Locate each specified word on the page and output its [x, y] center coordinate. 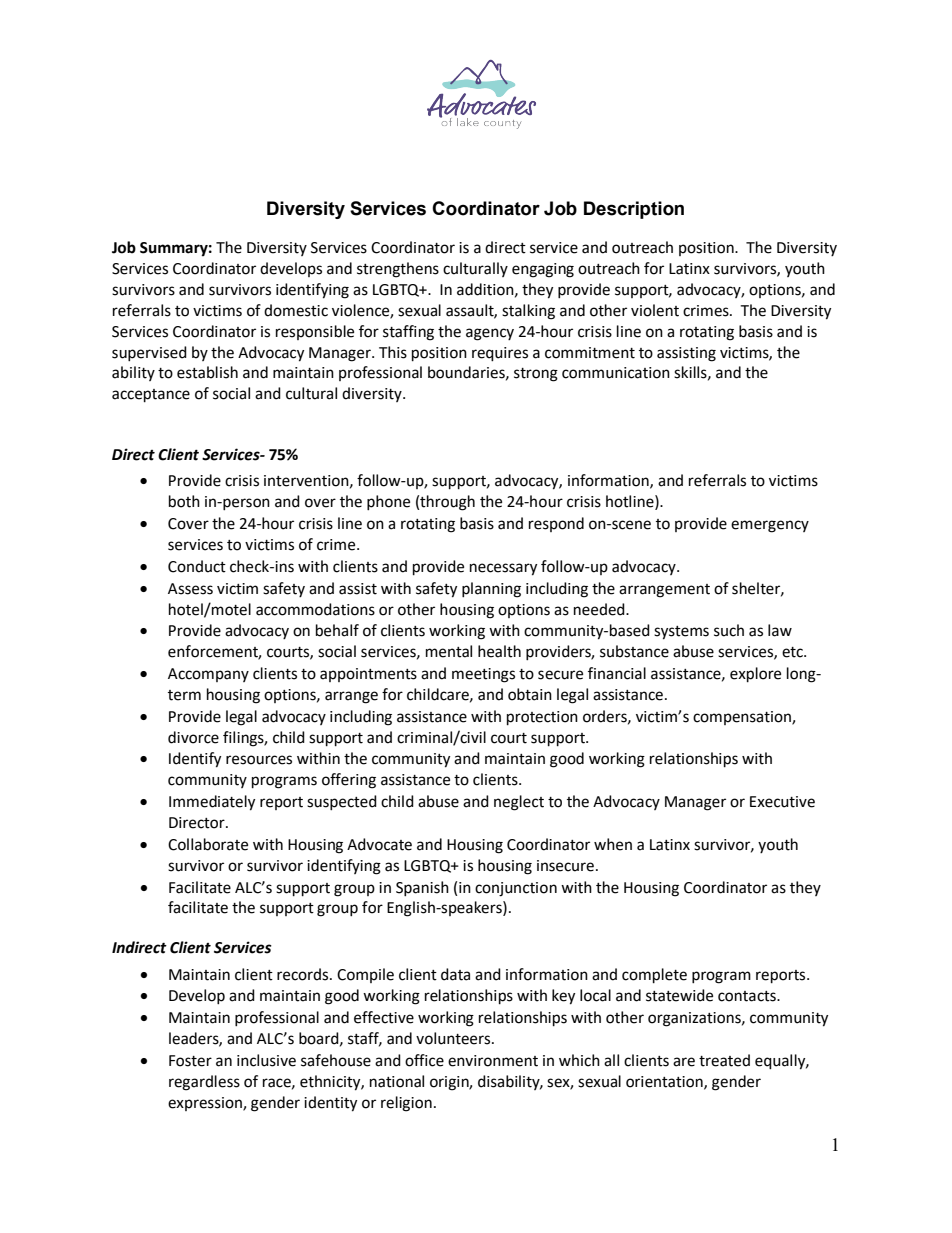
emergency [770, 526]
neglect [519, 803]
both [184, 501]
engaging [543, 270]
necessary [503, 569]
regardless [204, 1083]
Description [634, 210]
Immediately [212, 803]
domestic [296, 310]
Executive [782, 802]
